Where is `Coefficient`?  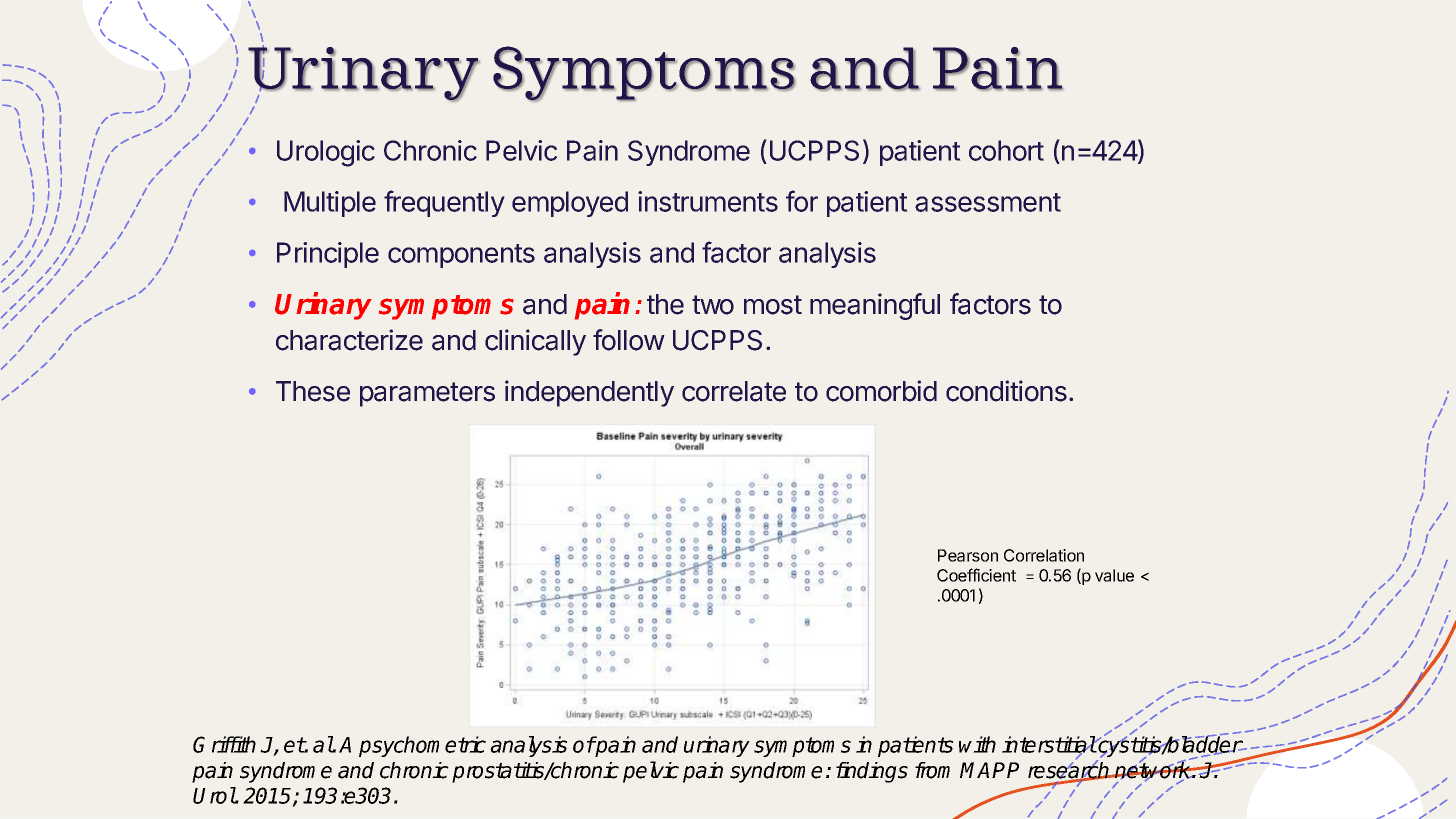 Coefficient is located at coordinates (976, 575).
